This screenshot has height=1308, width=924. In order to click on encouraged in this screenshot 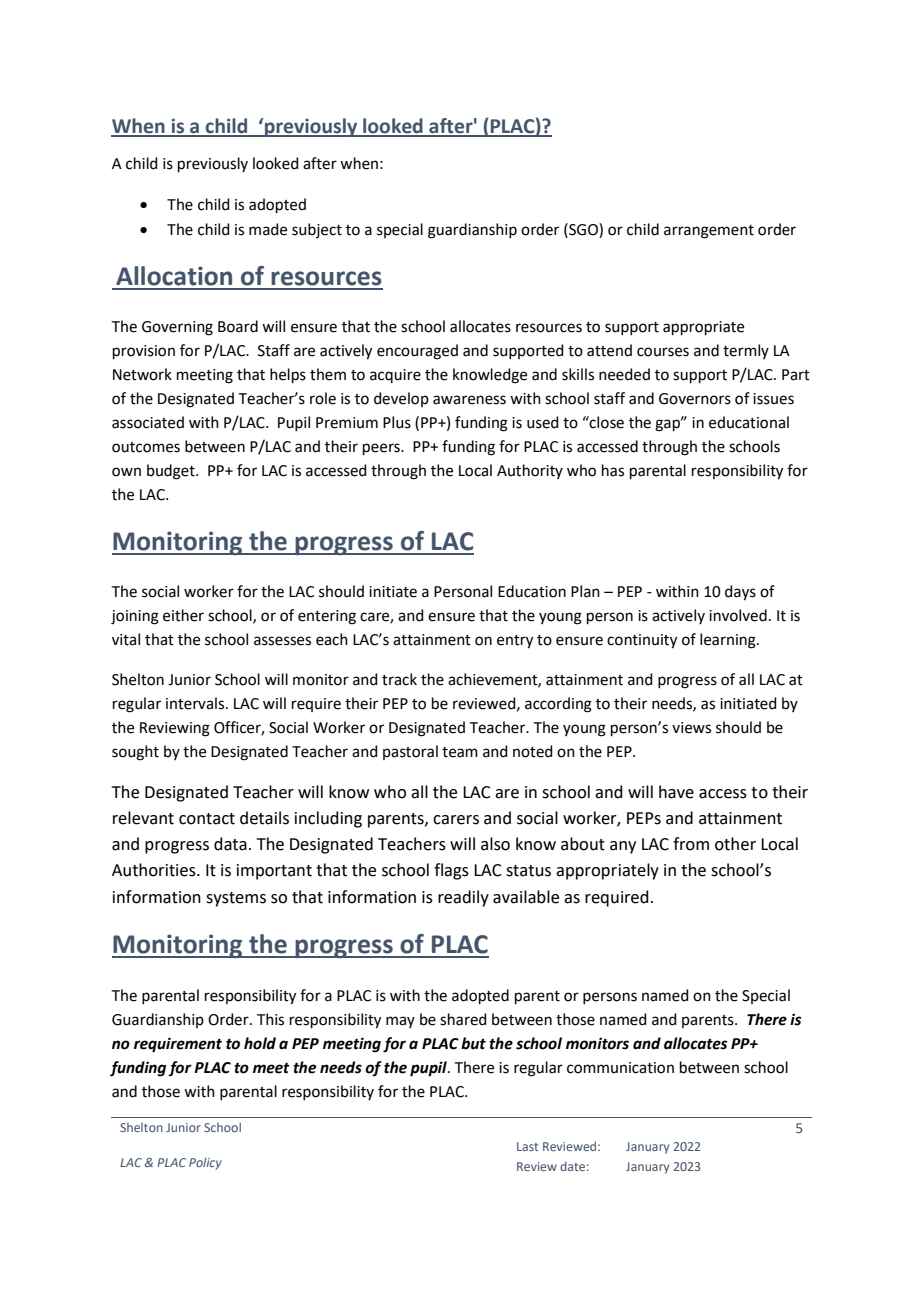, I will do `click(417, 352)`.
